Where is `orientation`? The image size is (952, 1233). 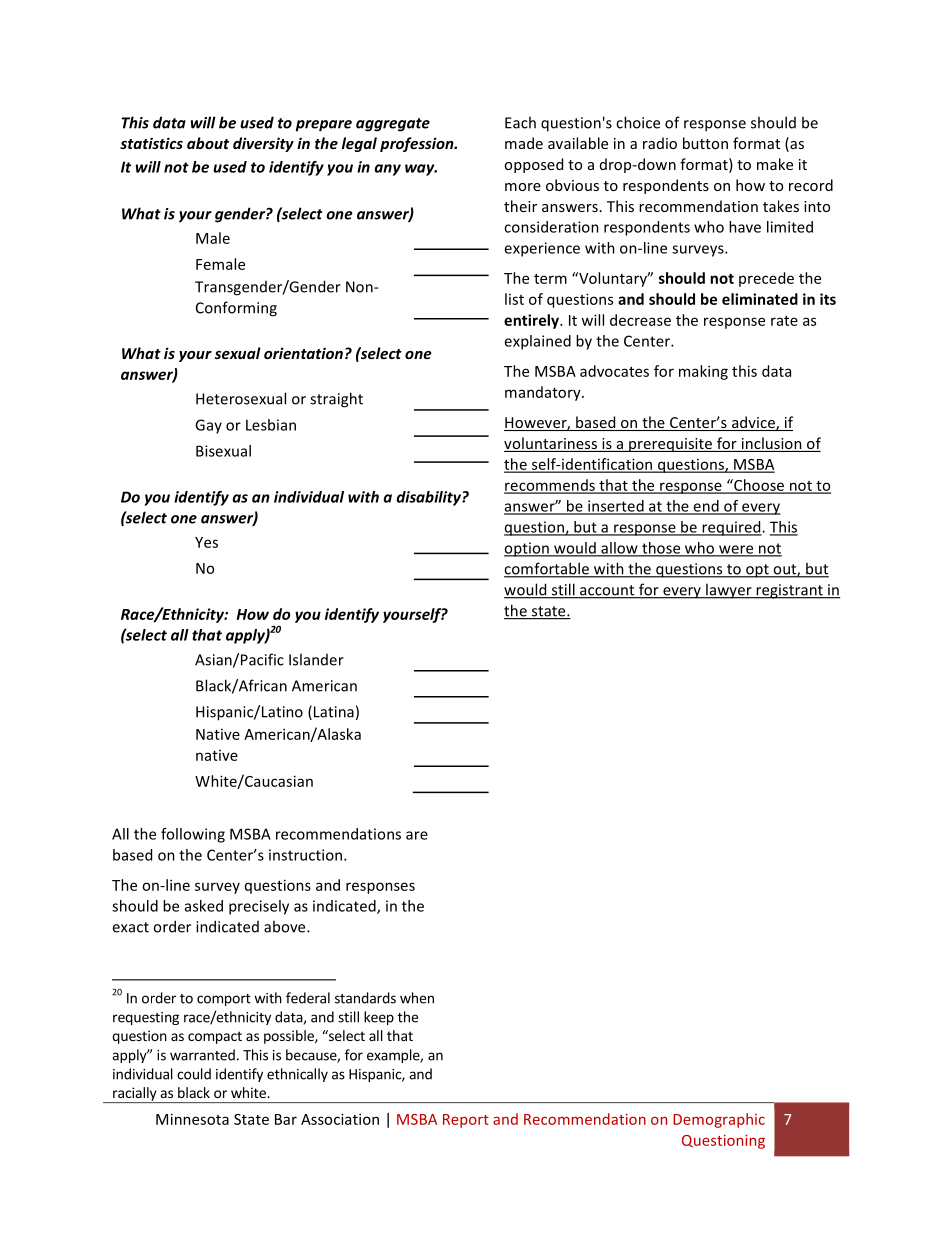 orientation is located at coordinates (303, 353).
